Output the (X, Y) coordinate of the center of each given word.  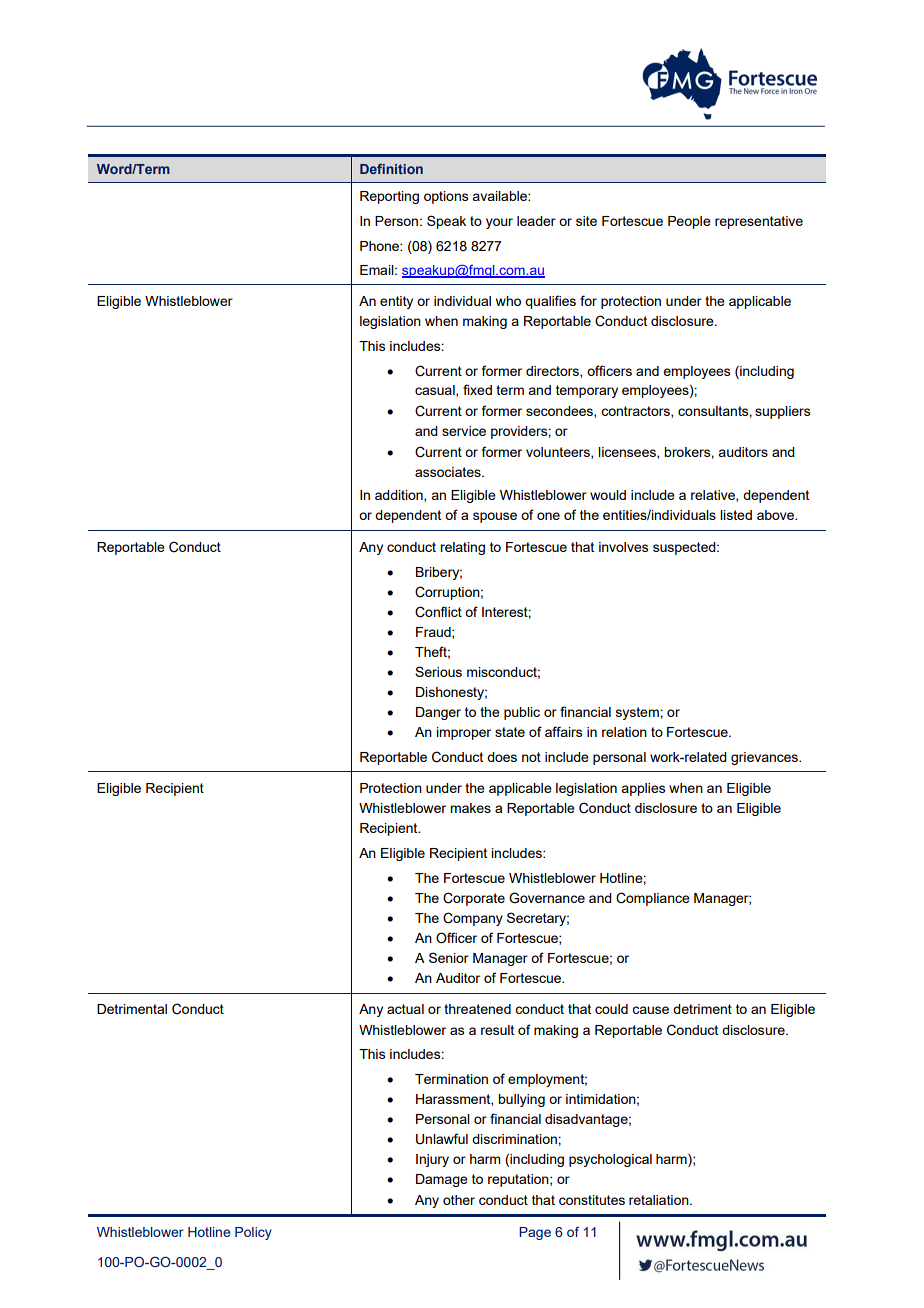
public (522, 713)
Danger (438, 713)
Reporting (389, 197)
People (689, 222)
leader (536, 221)
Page (535, 1233)
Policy (253, 1233)
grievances (766, 758)
